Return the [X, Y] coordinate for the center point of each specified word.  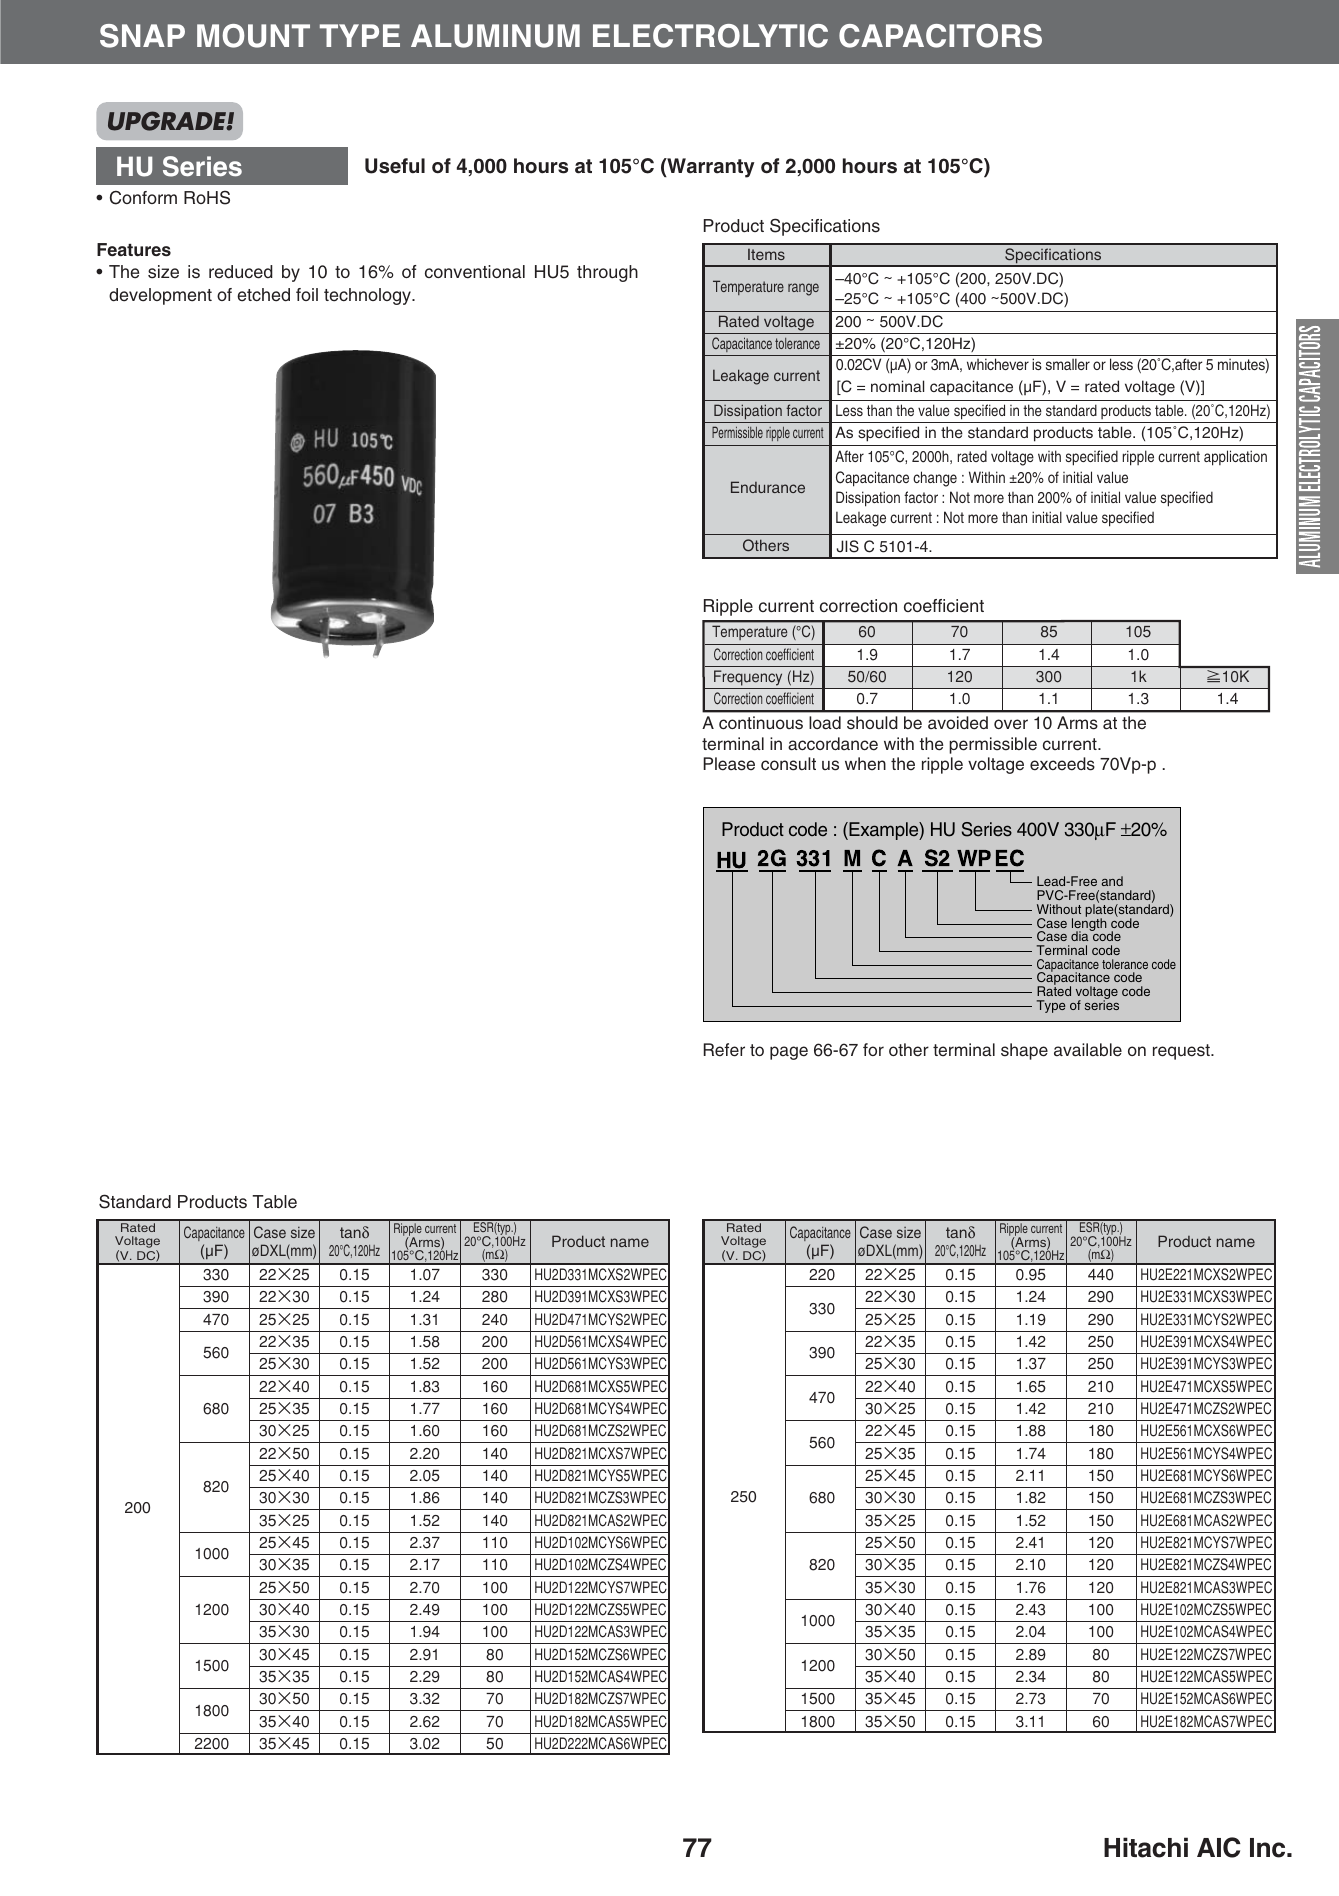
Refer [724, 1050]
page [789, 1053]
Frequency [748, 679]
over [1011, 724]
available [1088, 1050]
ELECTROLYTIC [710, 36]
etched [263, 295]
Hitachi [1146, 1847]
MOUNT [253, 36]
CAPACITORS [940, 36]
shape [1024, 1051]
